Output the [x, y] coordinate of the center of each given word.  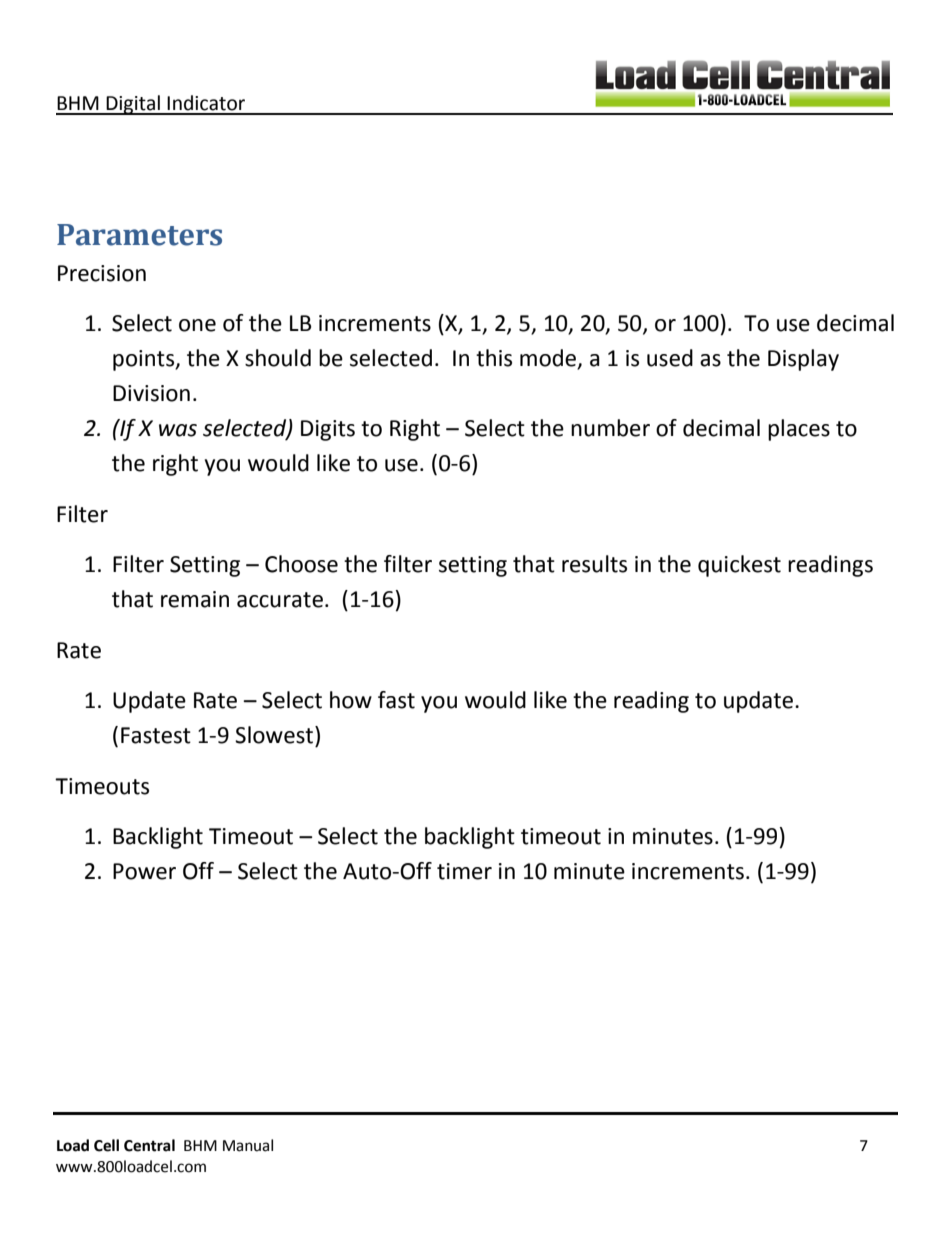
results [594, 564]
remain [195, 599]
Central [149, 1145]
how [351, 700]
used [670, 358]
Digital [133, 105]
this [494, 358]
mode [549, 359]
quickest [739, 566]
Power [144, 871]
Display [803, 360]
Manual [248, 1145]
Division [151, 393]
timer [464, 871]
